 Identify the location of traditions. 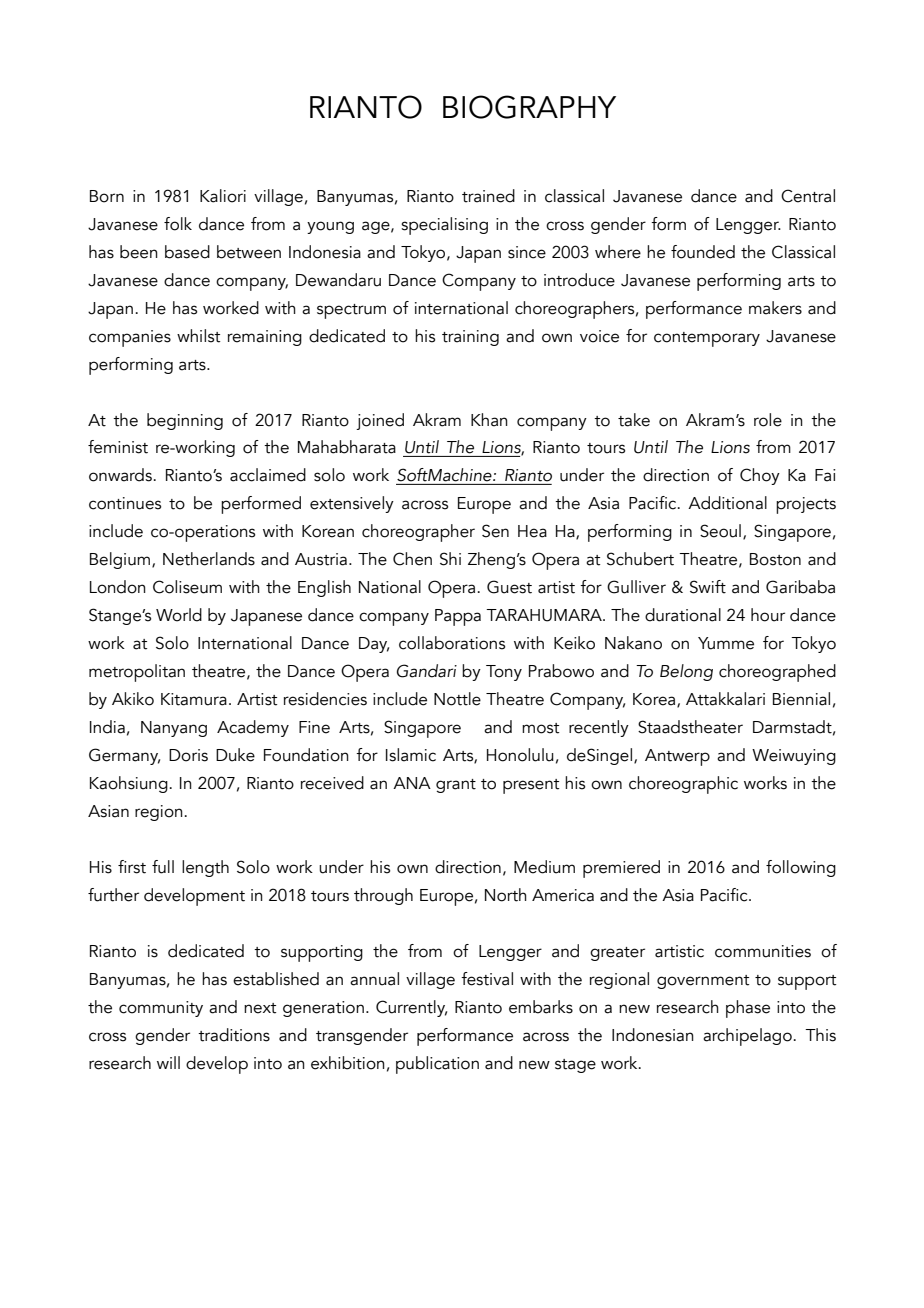
(234, 1035).
